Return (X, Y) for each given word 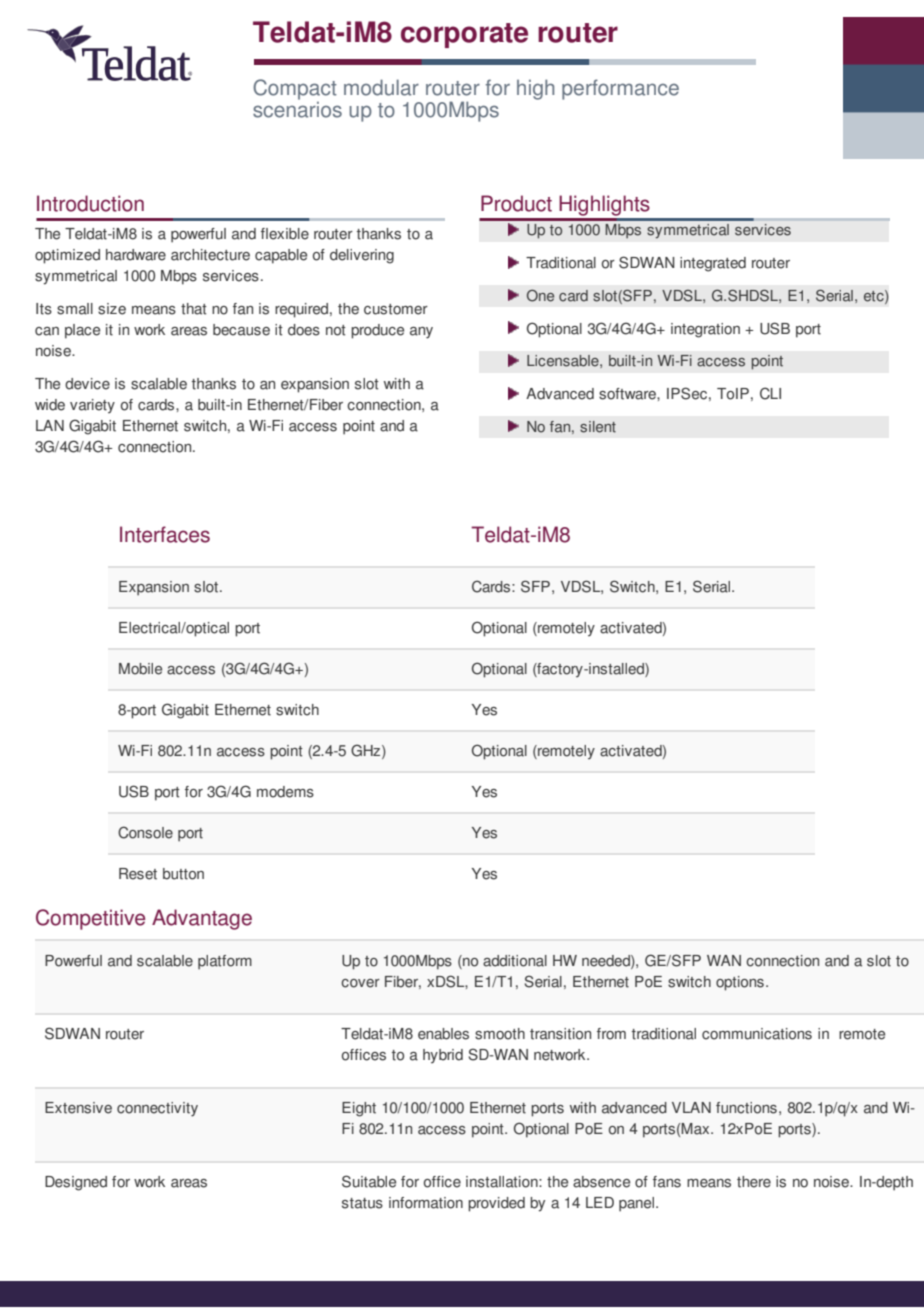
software (628, 394)
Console (145, 832)
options (740, 983)
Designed (76, 1183)
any (421, 333)
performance (620, 89)
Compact (295, 89)
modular (381, 87)
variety (92, 406)
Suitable (369, 1181)
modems (285, 792)
